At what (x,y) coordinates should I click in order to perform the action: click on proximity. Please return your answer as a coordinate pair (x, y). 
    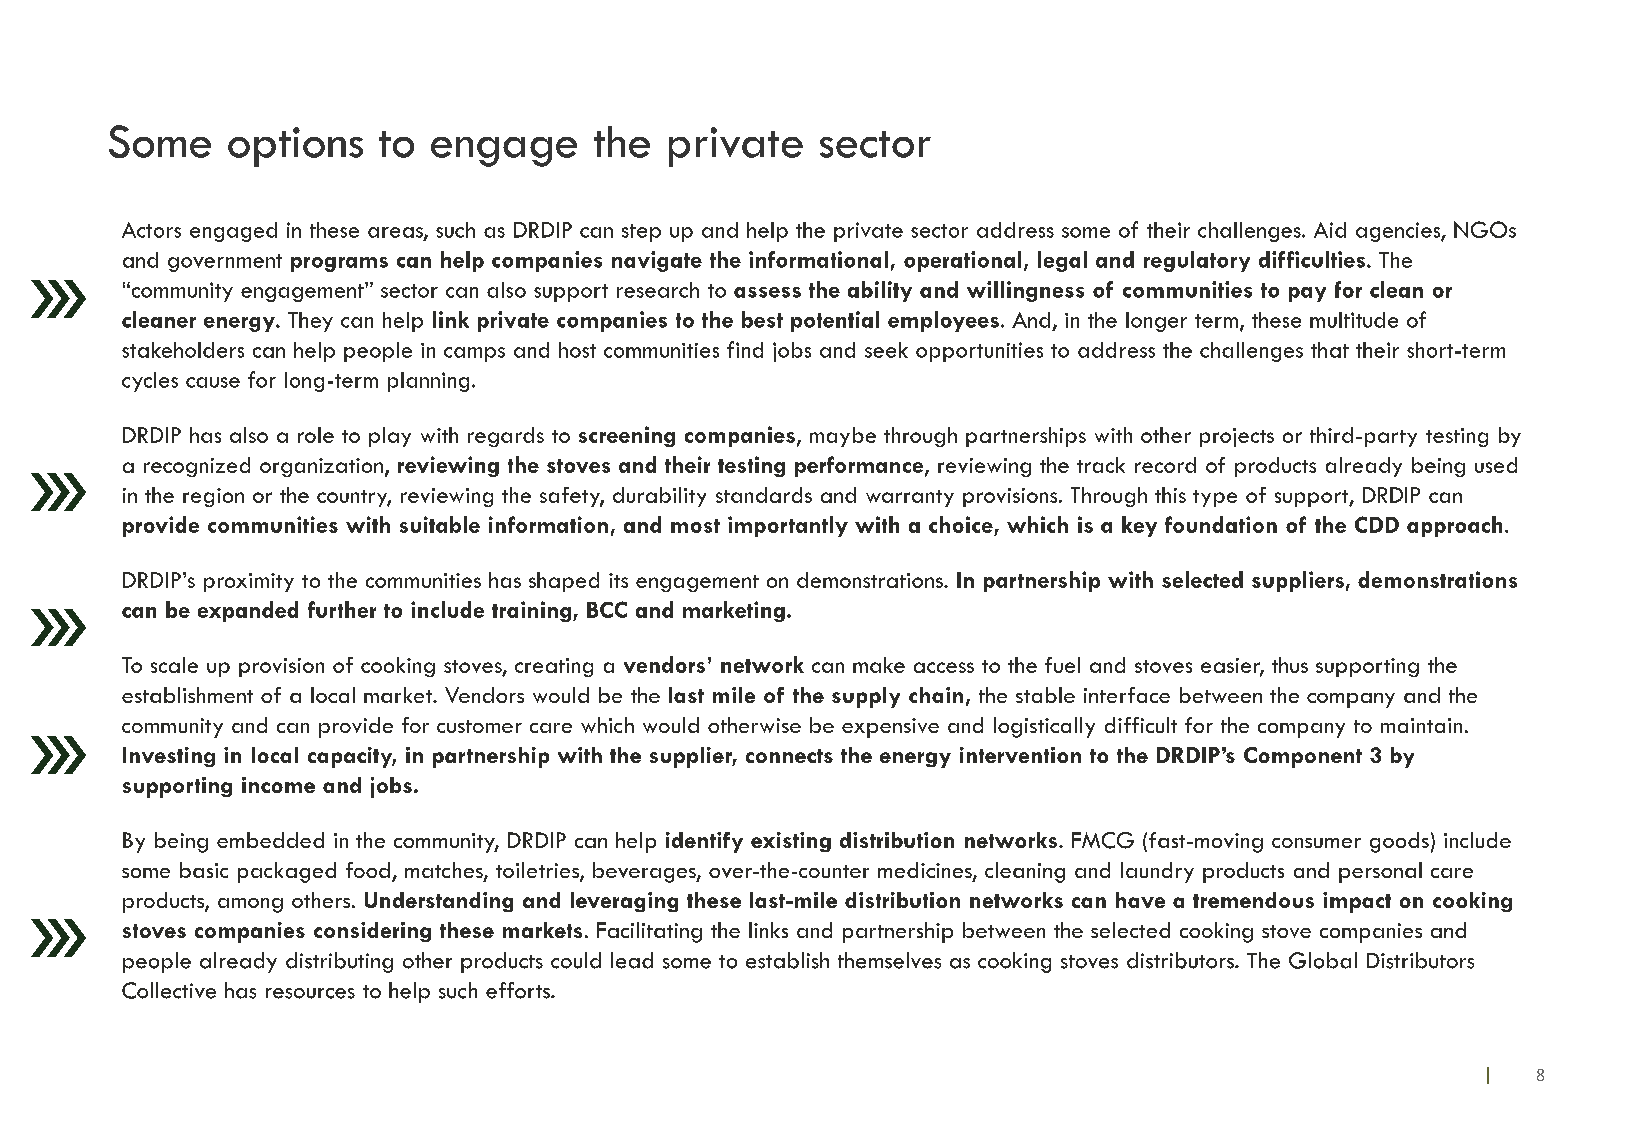
    Looking at the image, I should click on (249, 582).
